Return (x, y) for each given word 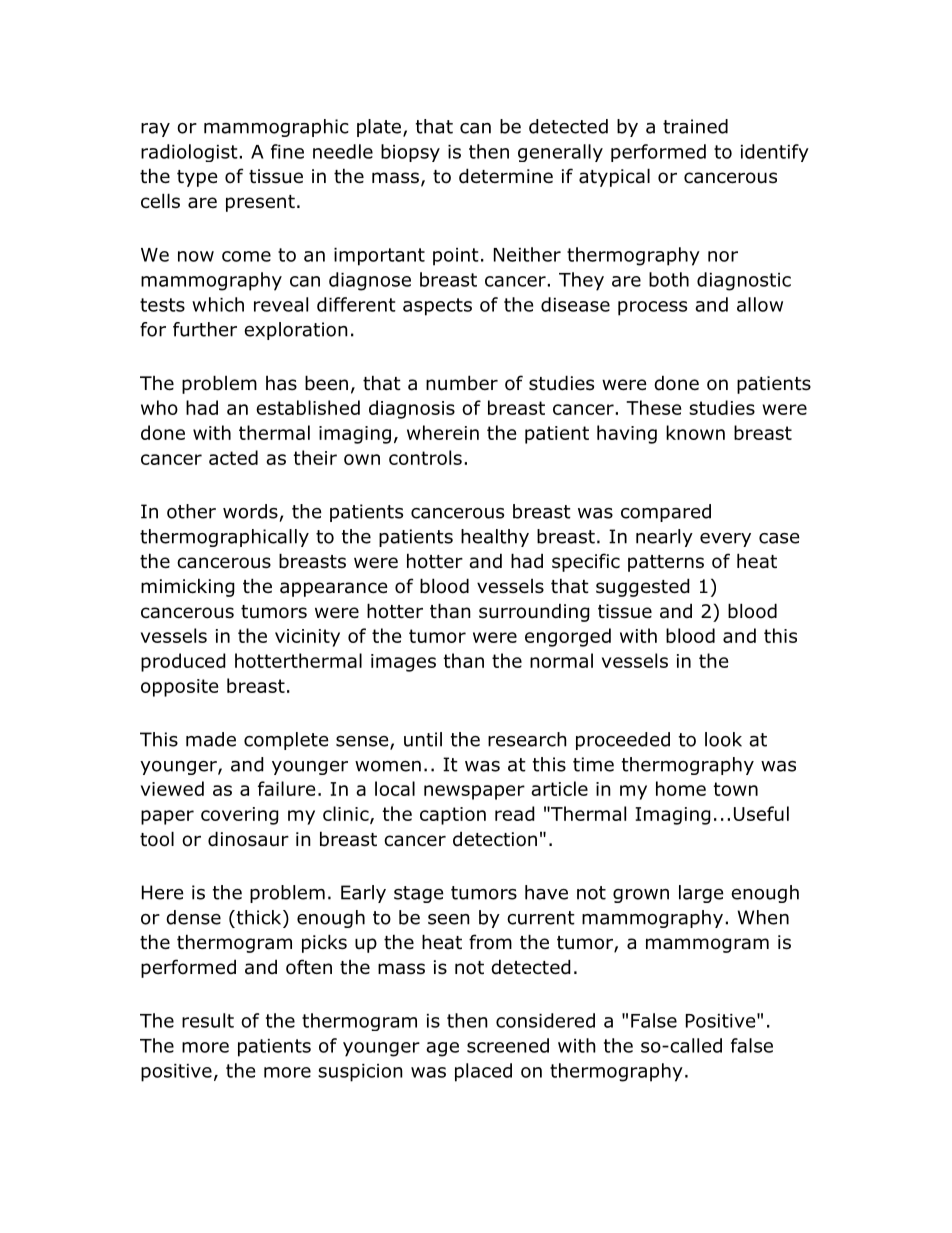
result (208, 1020)
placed (483, 1072)
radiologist (189, 153)
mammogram (707, 945)
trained (695, 126)
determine (506, 176)
